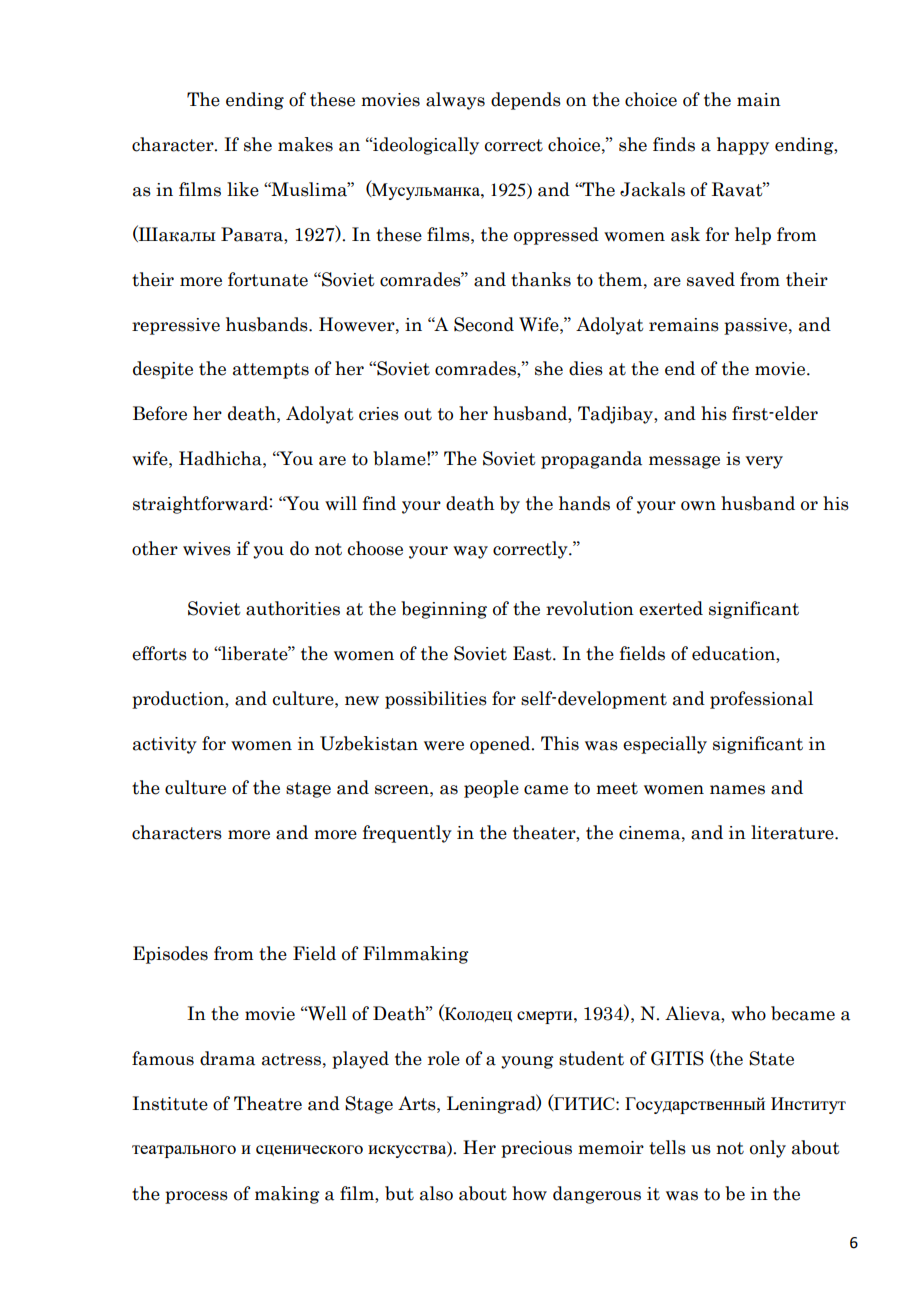 The height and width of the screenshot is (1308, 924). I want to click on also, so click(436, 1193).
